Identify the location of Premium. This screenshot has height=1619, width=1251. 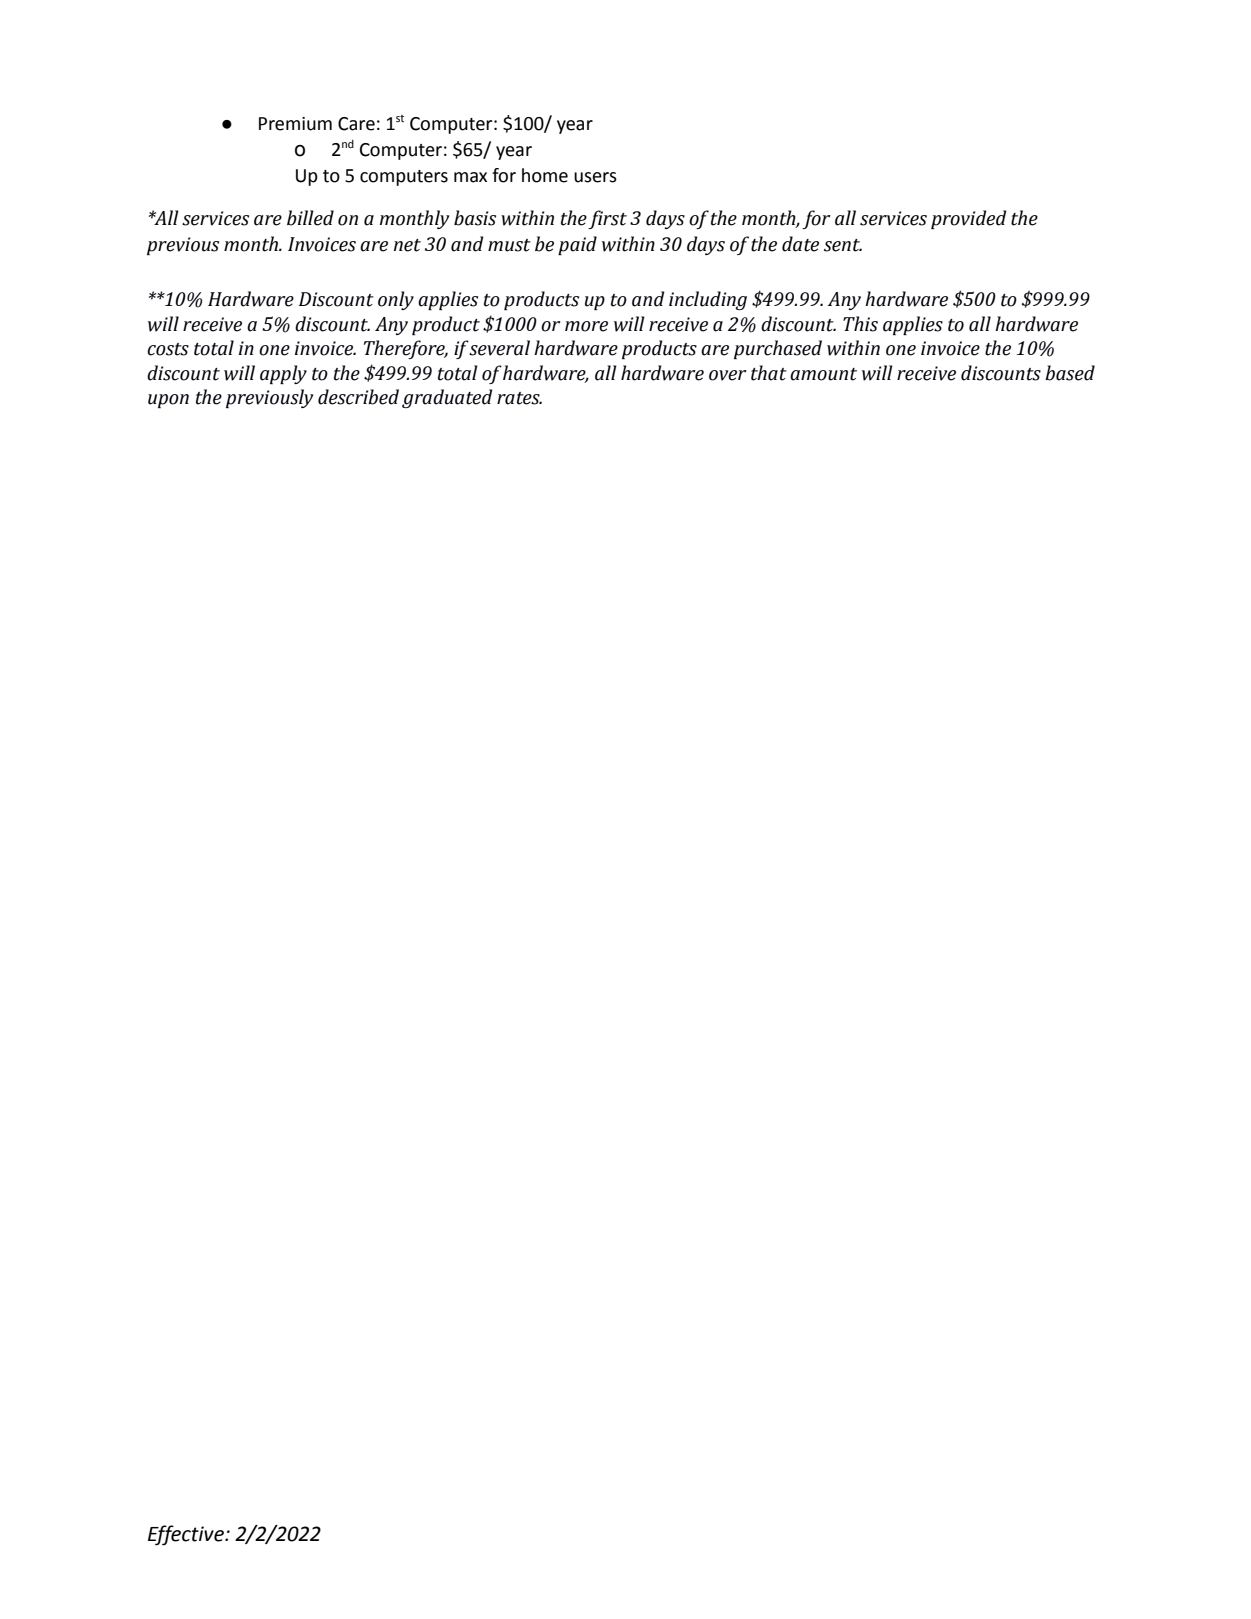
(295, 124).
